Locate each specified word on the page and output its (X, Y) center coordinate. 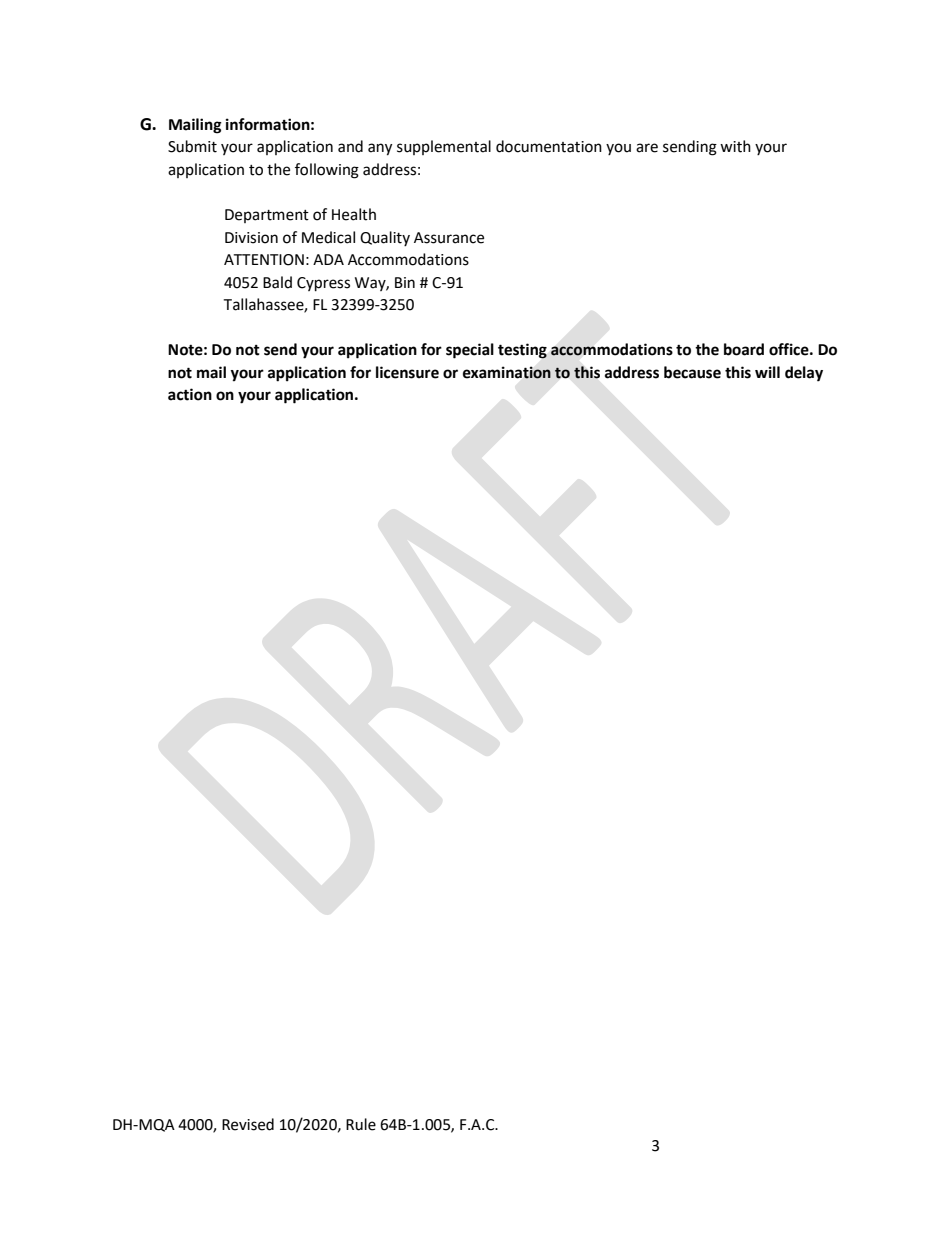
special (470, 351)
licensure (407, 372)
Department (267, 216)
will (767, 372)
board (744, 349)
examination (507, 372)
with (735, 146)
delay (804, 374)
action (190, 394)
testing (522, 351)
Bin (405, 282)
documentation (549, 146)
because (692, 372)
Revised (248, 1124)
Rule (361, 1124)
